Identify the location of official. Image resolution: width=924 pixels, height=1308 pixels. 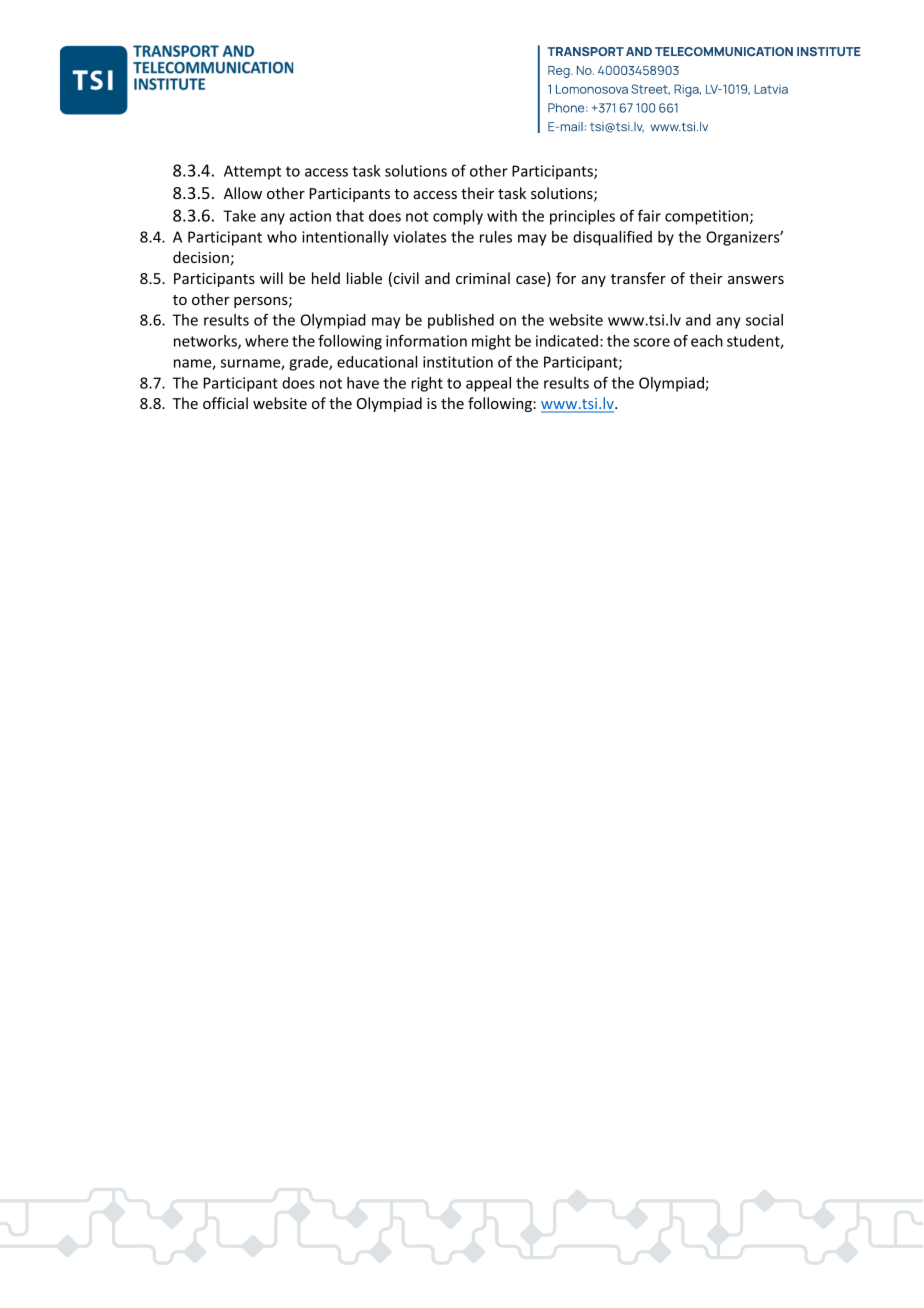
(225, 403).
